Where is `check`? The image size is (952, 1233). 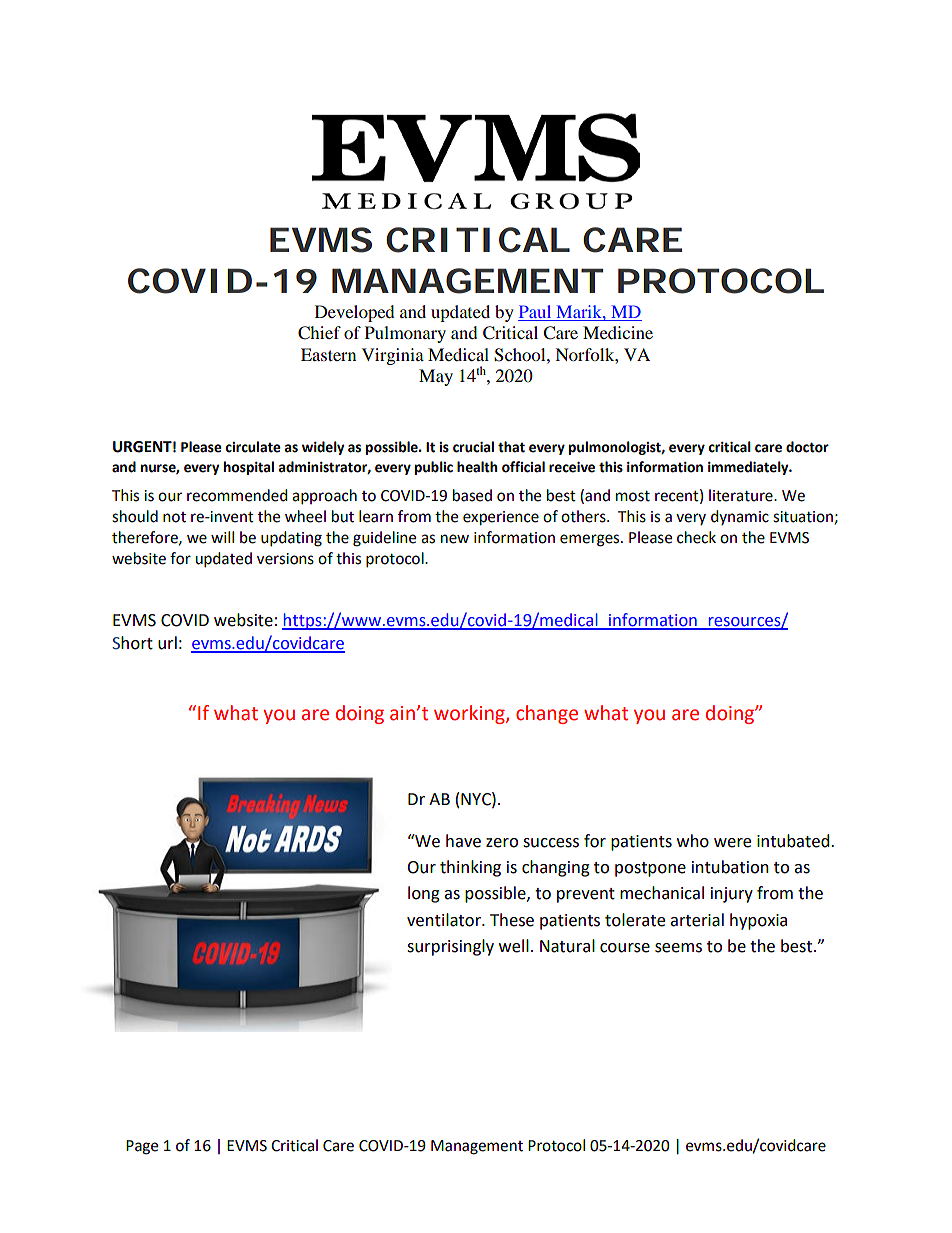
check is located at coordinates (696, 537).
